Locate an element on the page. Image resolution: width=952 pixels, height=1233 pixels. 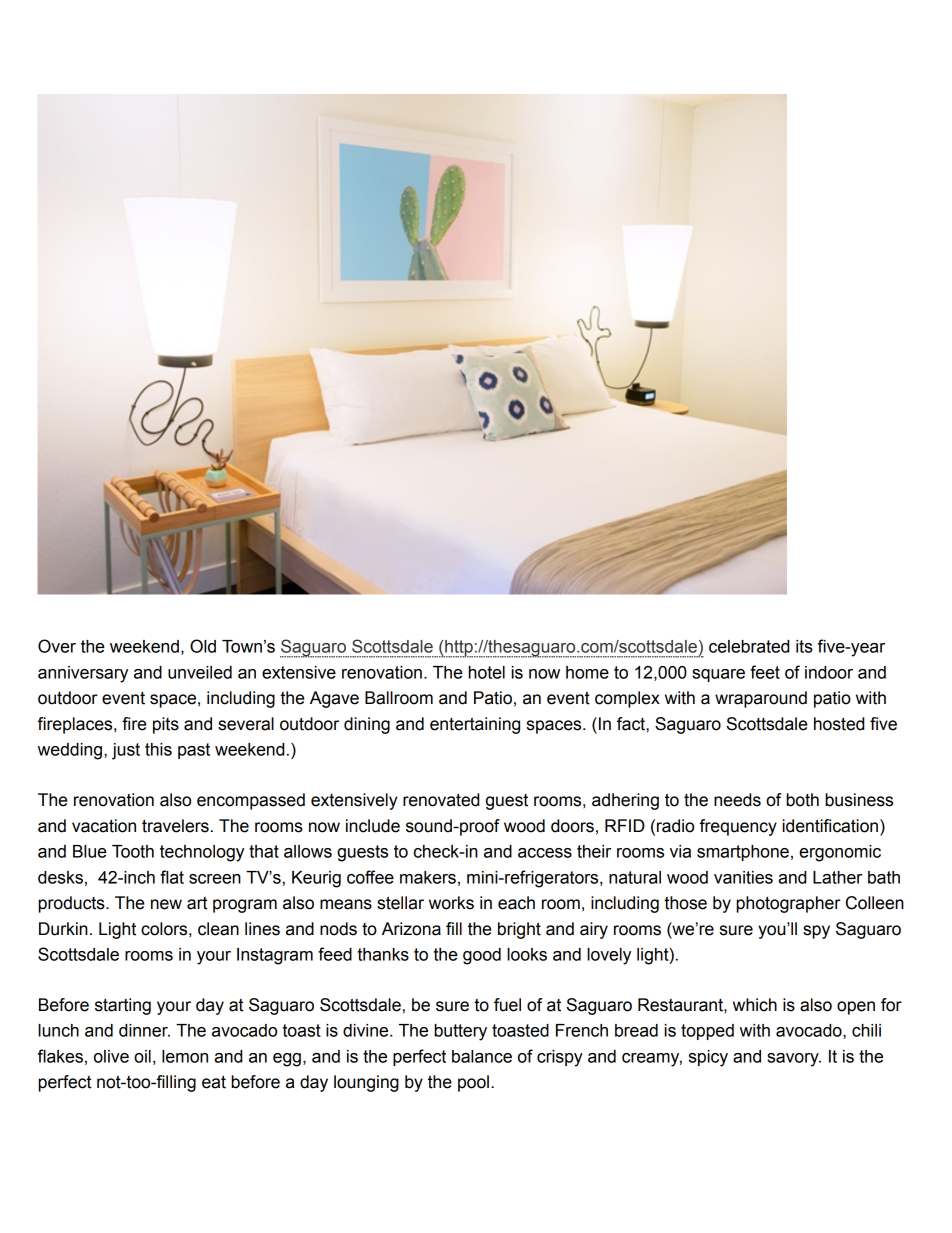
hotel is located at coordinates (486, 672).
